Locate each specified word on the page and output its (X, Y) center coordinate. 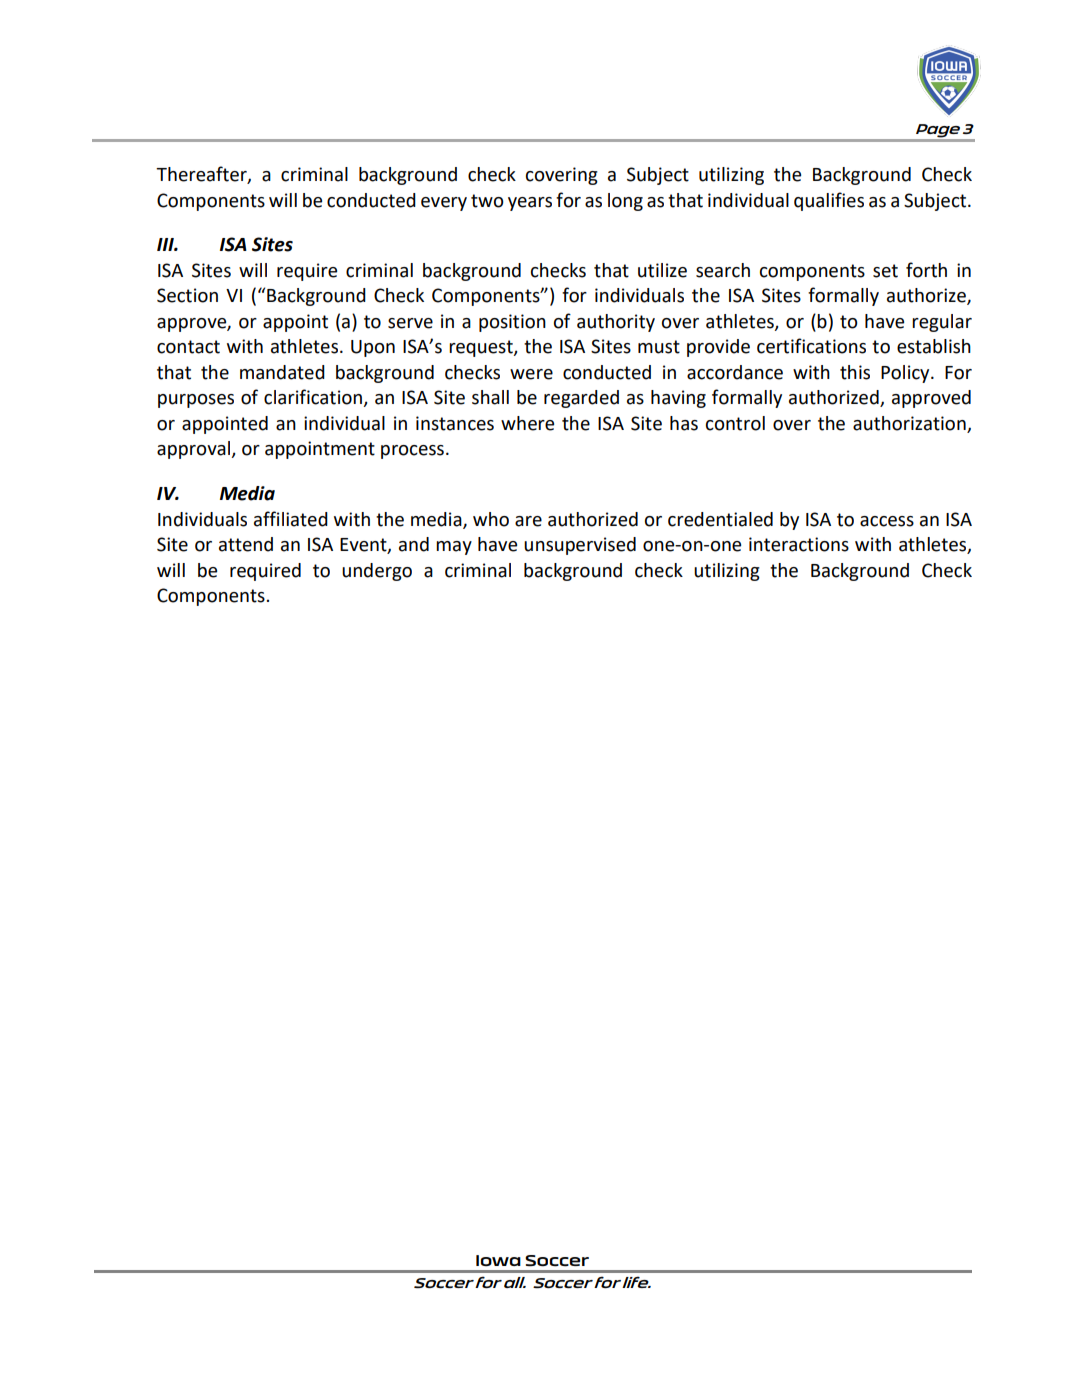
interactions (799, 544)
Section (187, 295)
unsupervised (580, 546)
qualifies (829, 201)
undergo (377, 572)
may (454, 548)
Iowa (498, 1260)
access (887, 521)
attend (246, 544)
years (530, 204)
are (528, 521)
